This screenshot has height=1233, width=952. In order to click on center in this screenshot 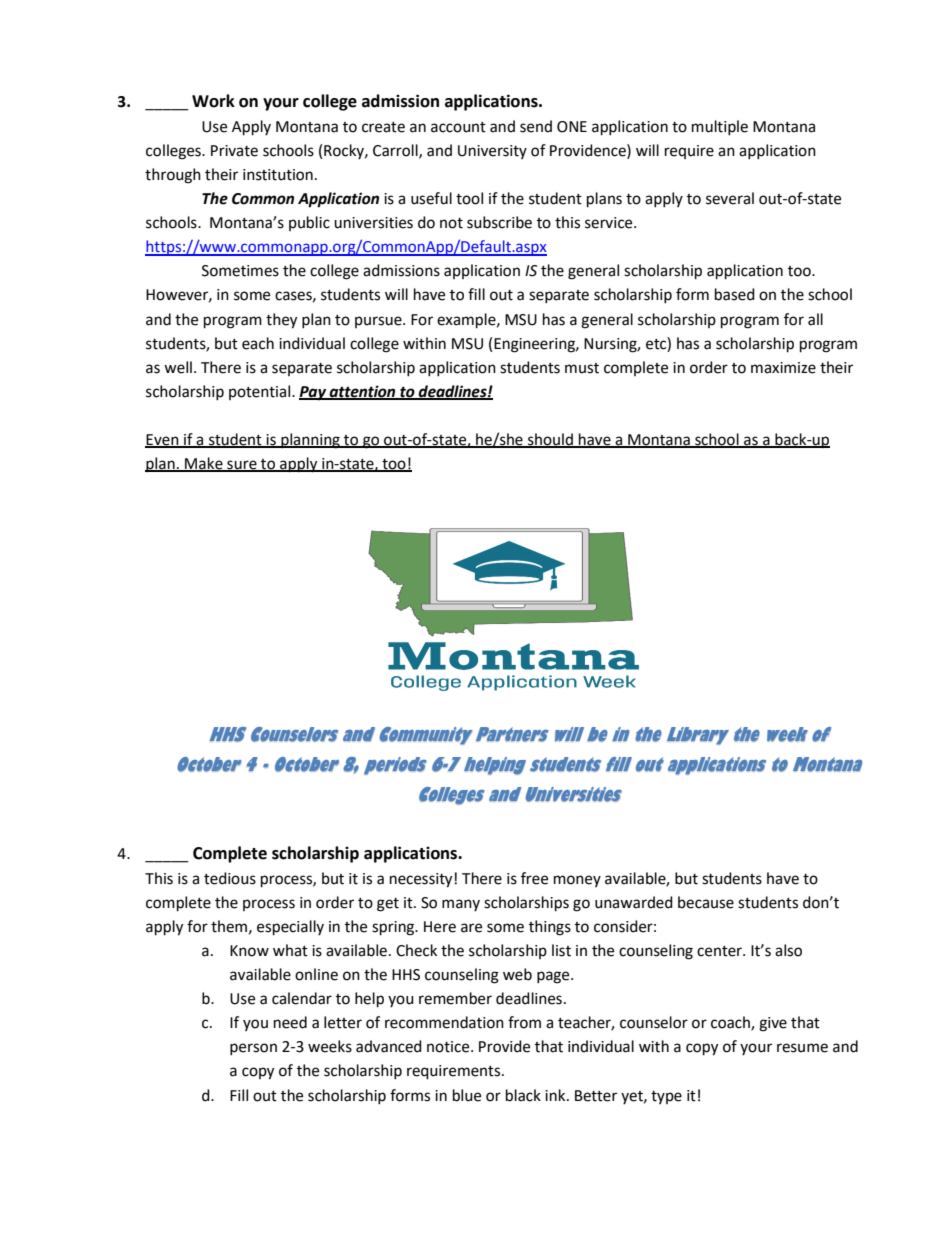, I will do `click(720, 951)`.
